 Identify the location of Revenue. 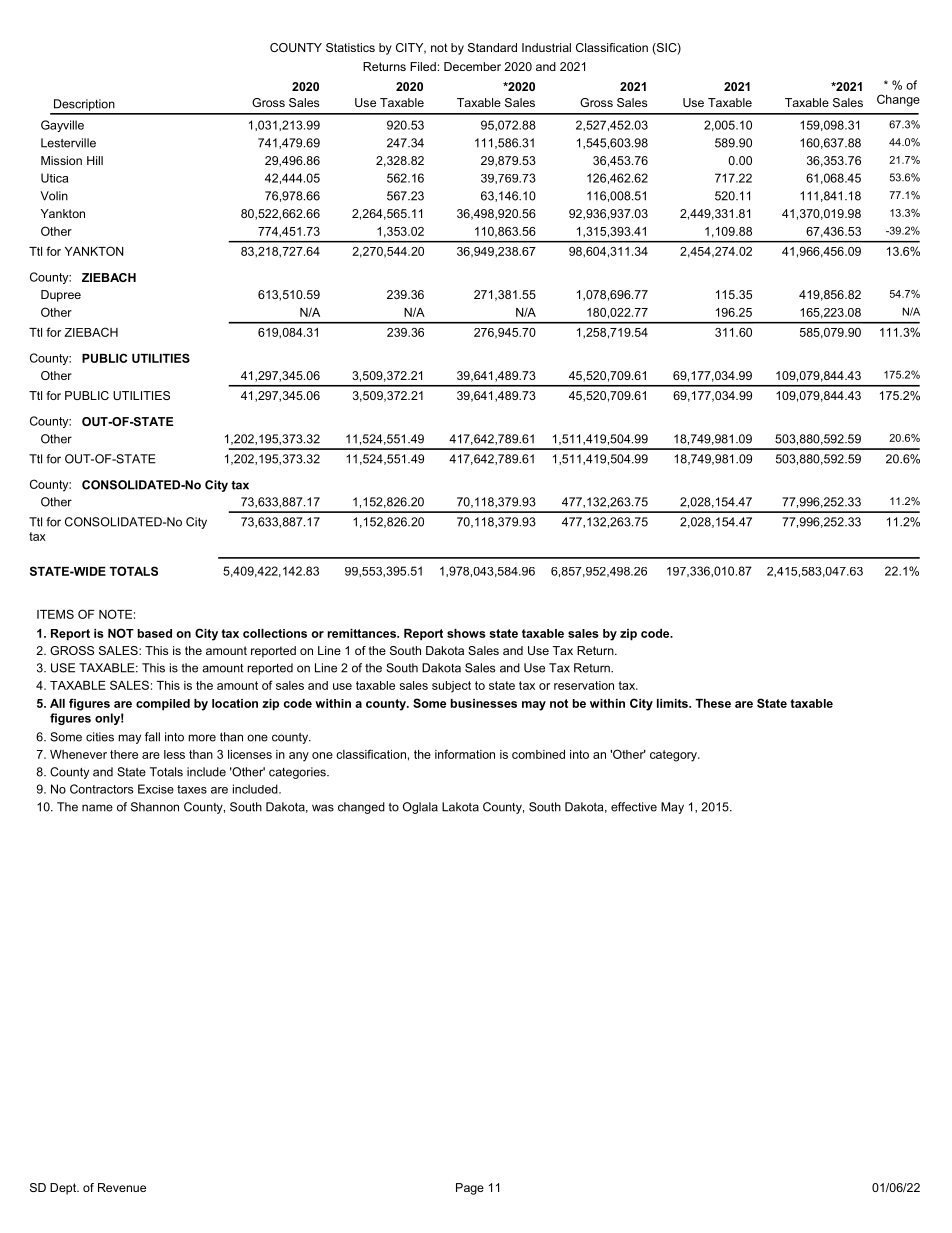
(122, 1187).
